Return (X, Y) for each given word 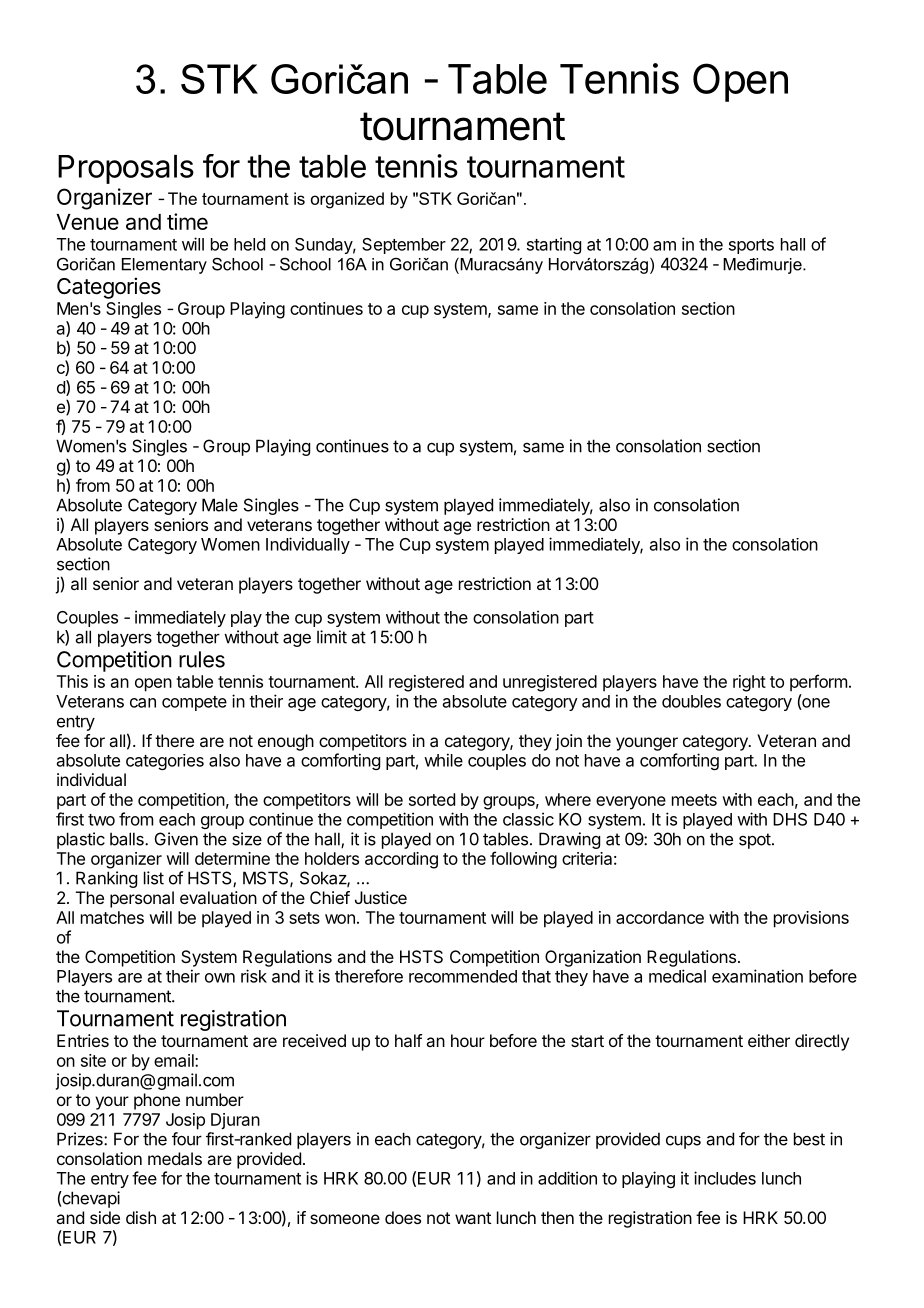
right (749, 683)
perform (818, 683)
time (187, 221)
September (404, 246)
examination (757, 976)
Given (176, 839)
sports (751, 246)
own (220, 978)
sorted (432, 799)
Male (220, 505)
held (249, 244)
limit (332, 637)
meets (694, 800)
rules (202, 659)
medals (175, 1158)
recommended (463, 976)
